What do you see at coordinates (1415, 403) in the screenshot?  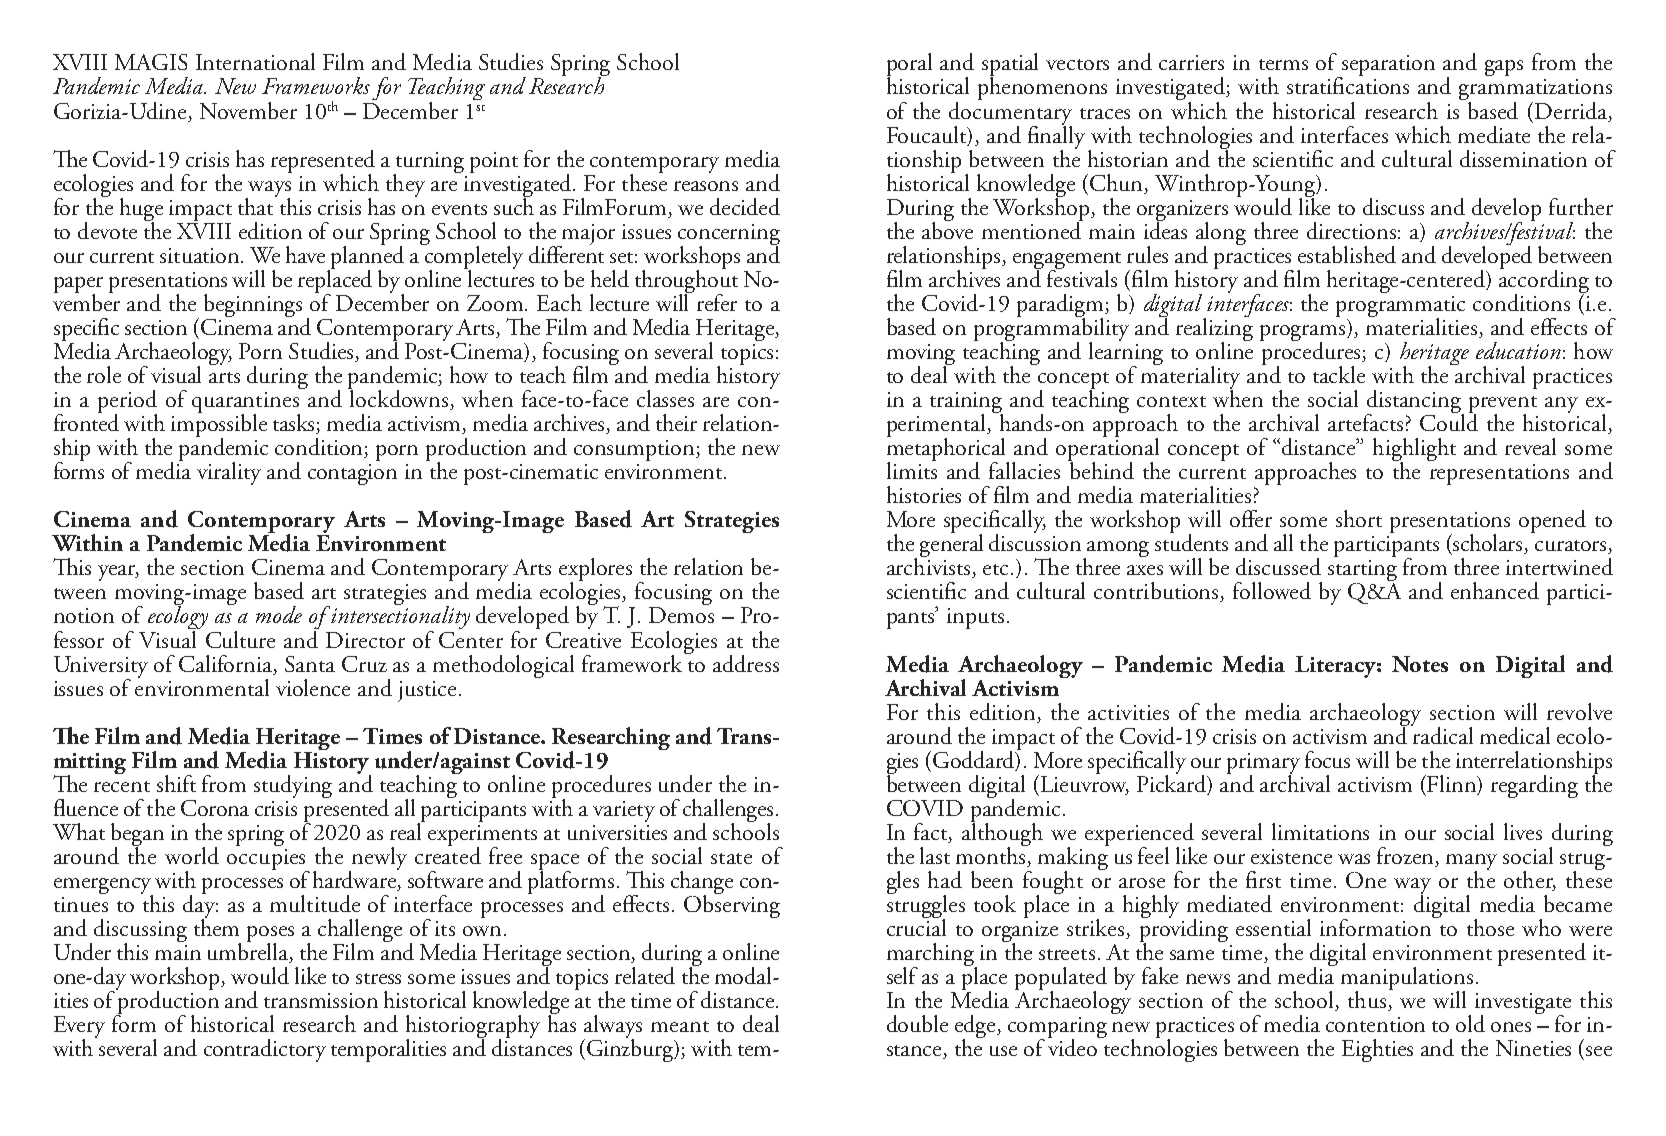 I see `distancing` at bounding box center [1415, 403].
